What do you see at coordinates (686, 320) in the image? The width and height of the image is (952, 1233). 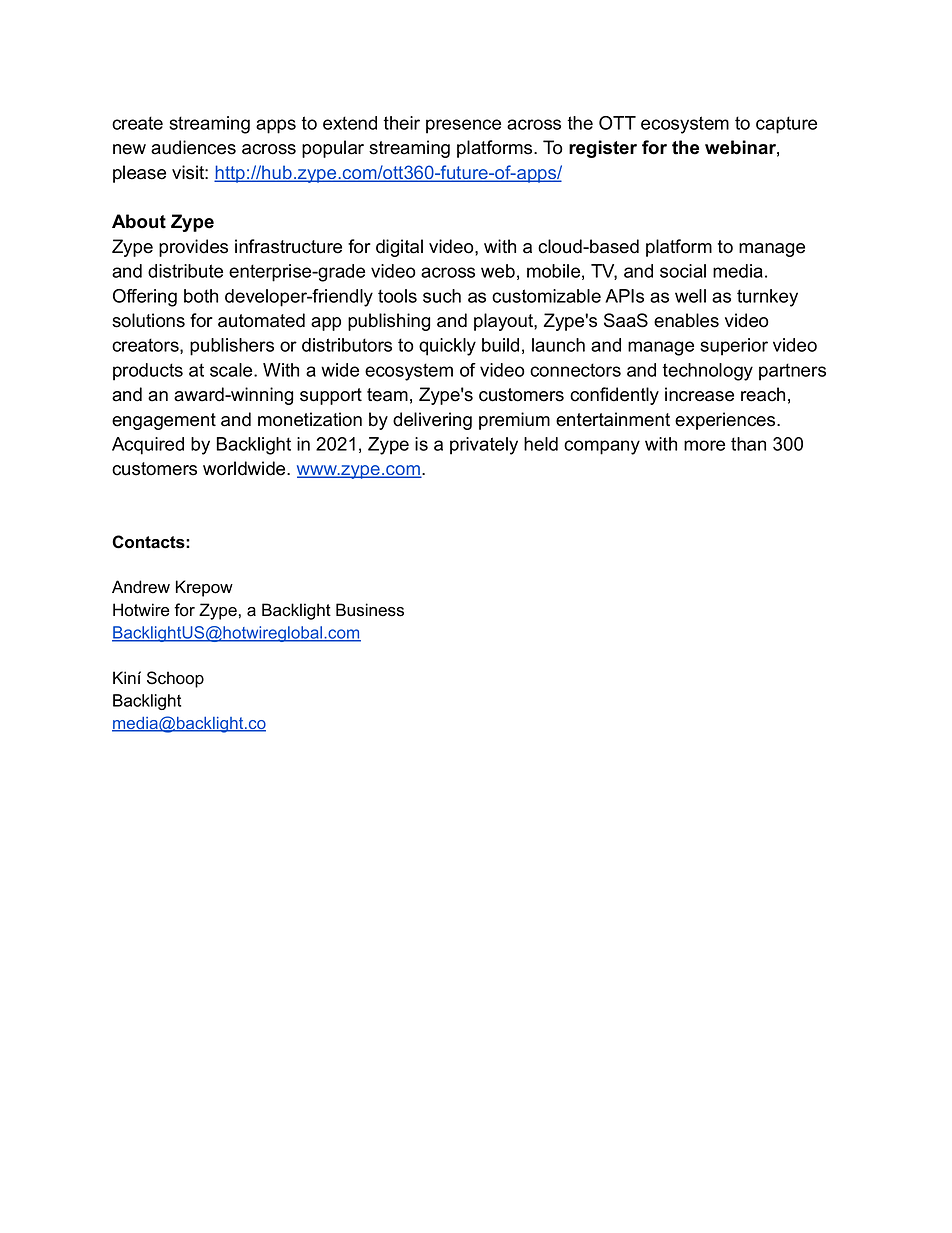 I see `enables` at bounding box center [686, 320].
